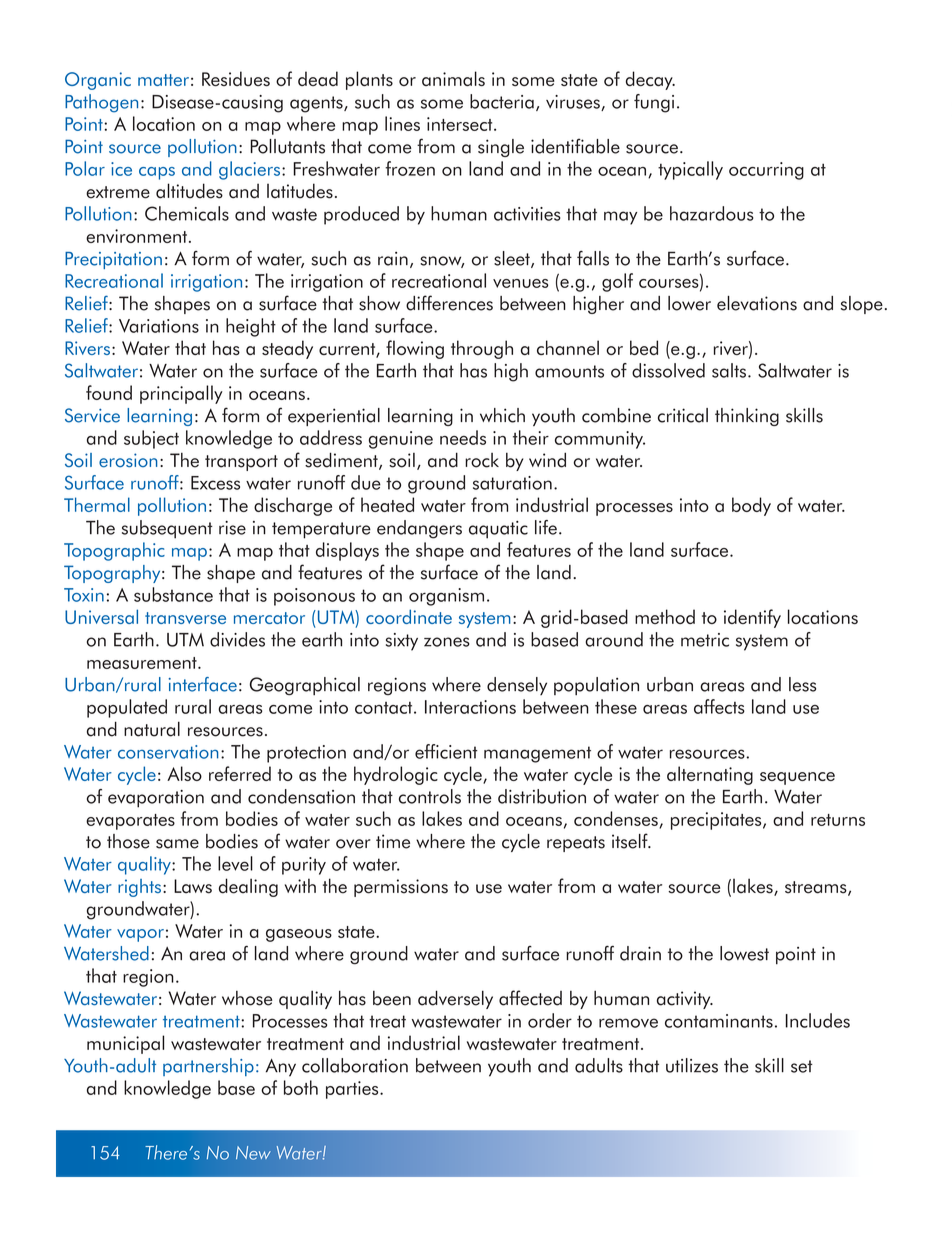  I want to click on occurring, so click(766, 171).
